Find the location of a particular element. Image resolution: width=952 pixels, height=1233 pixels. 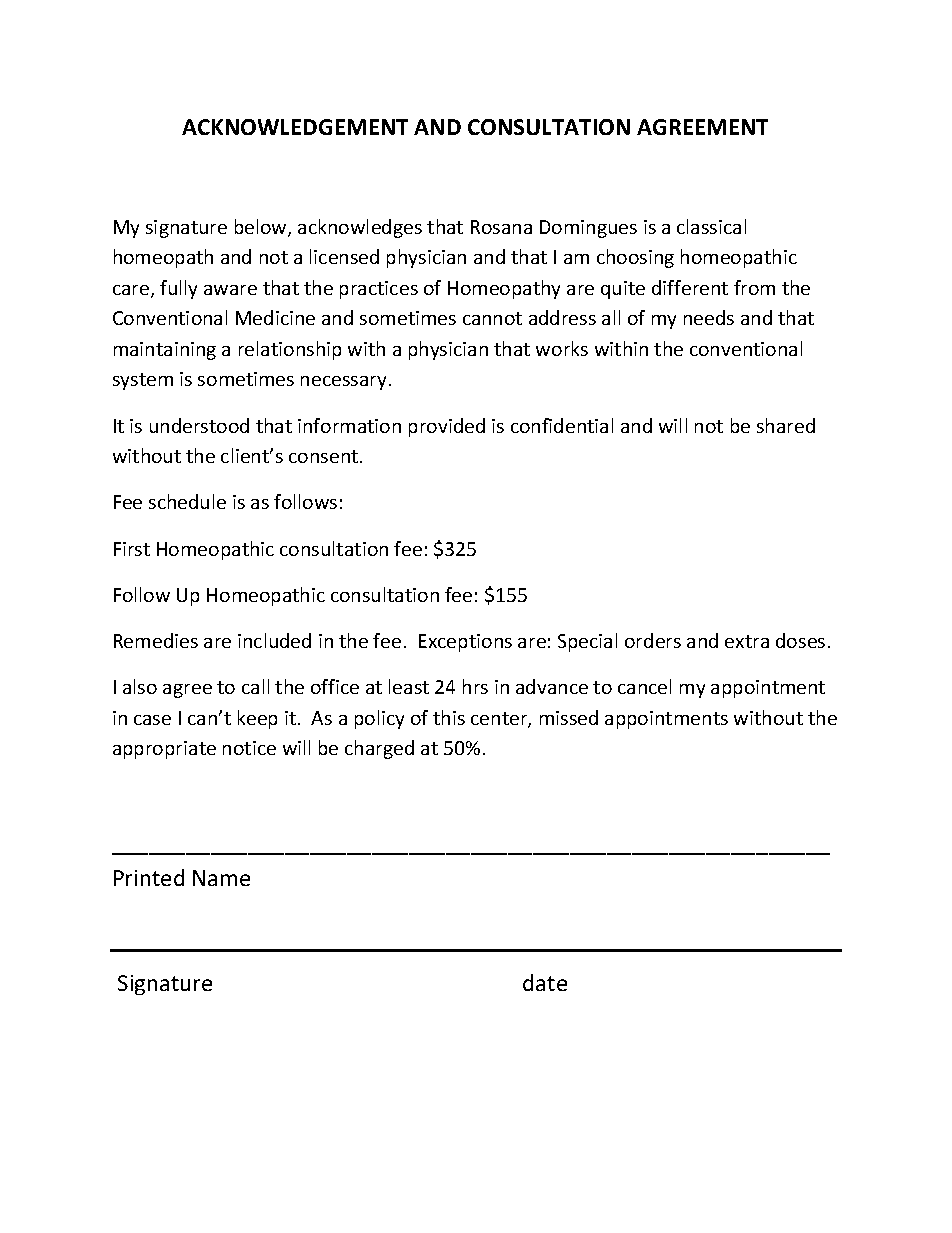

cancel is located at coordinates (644, 686).
